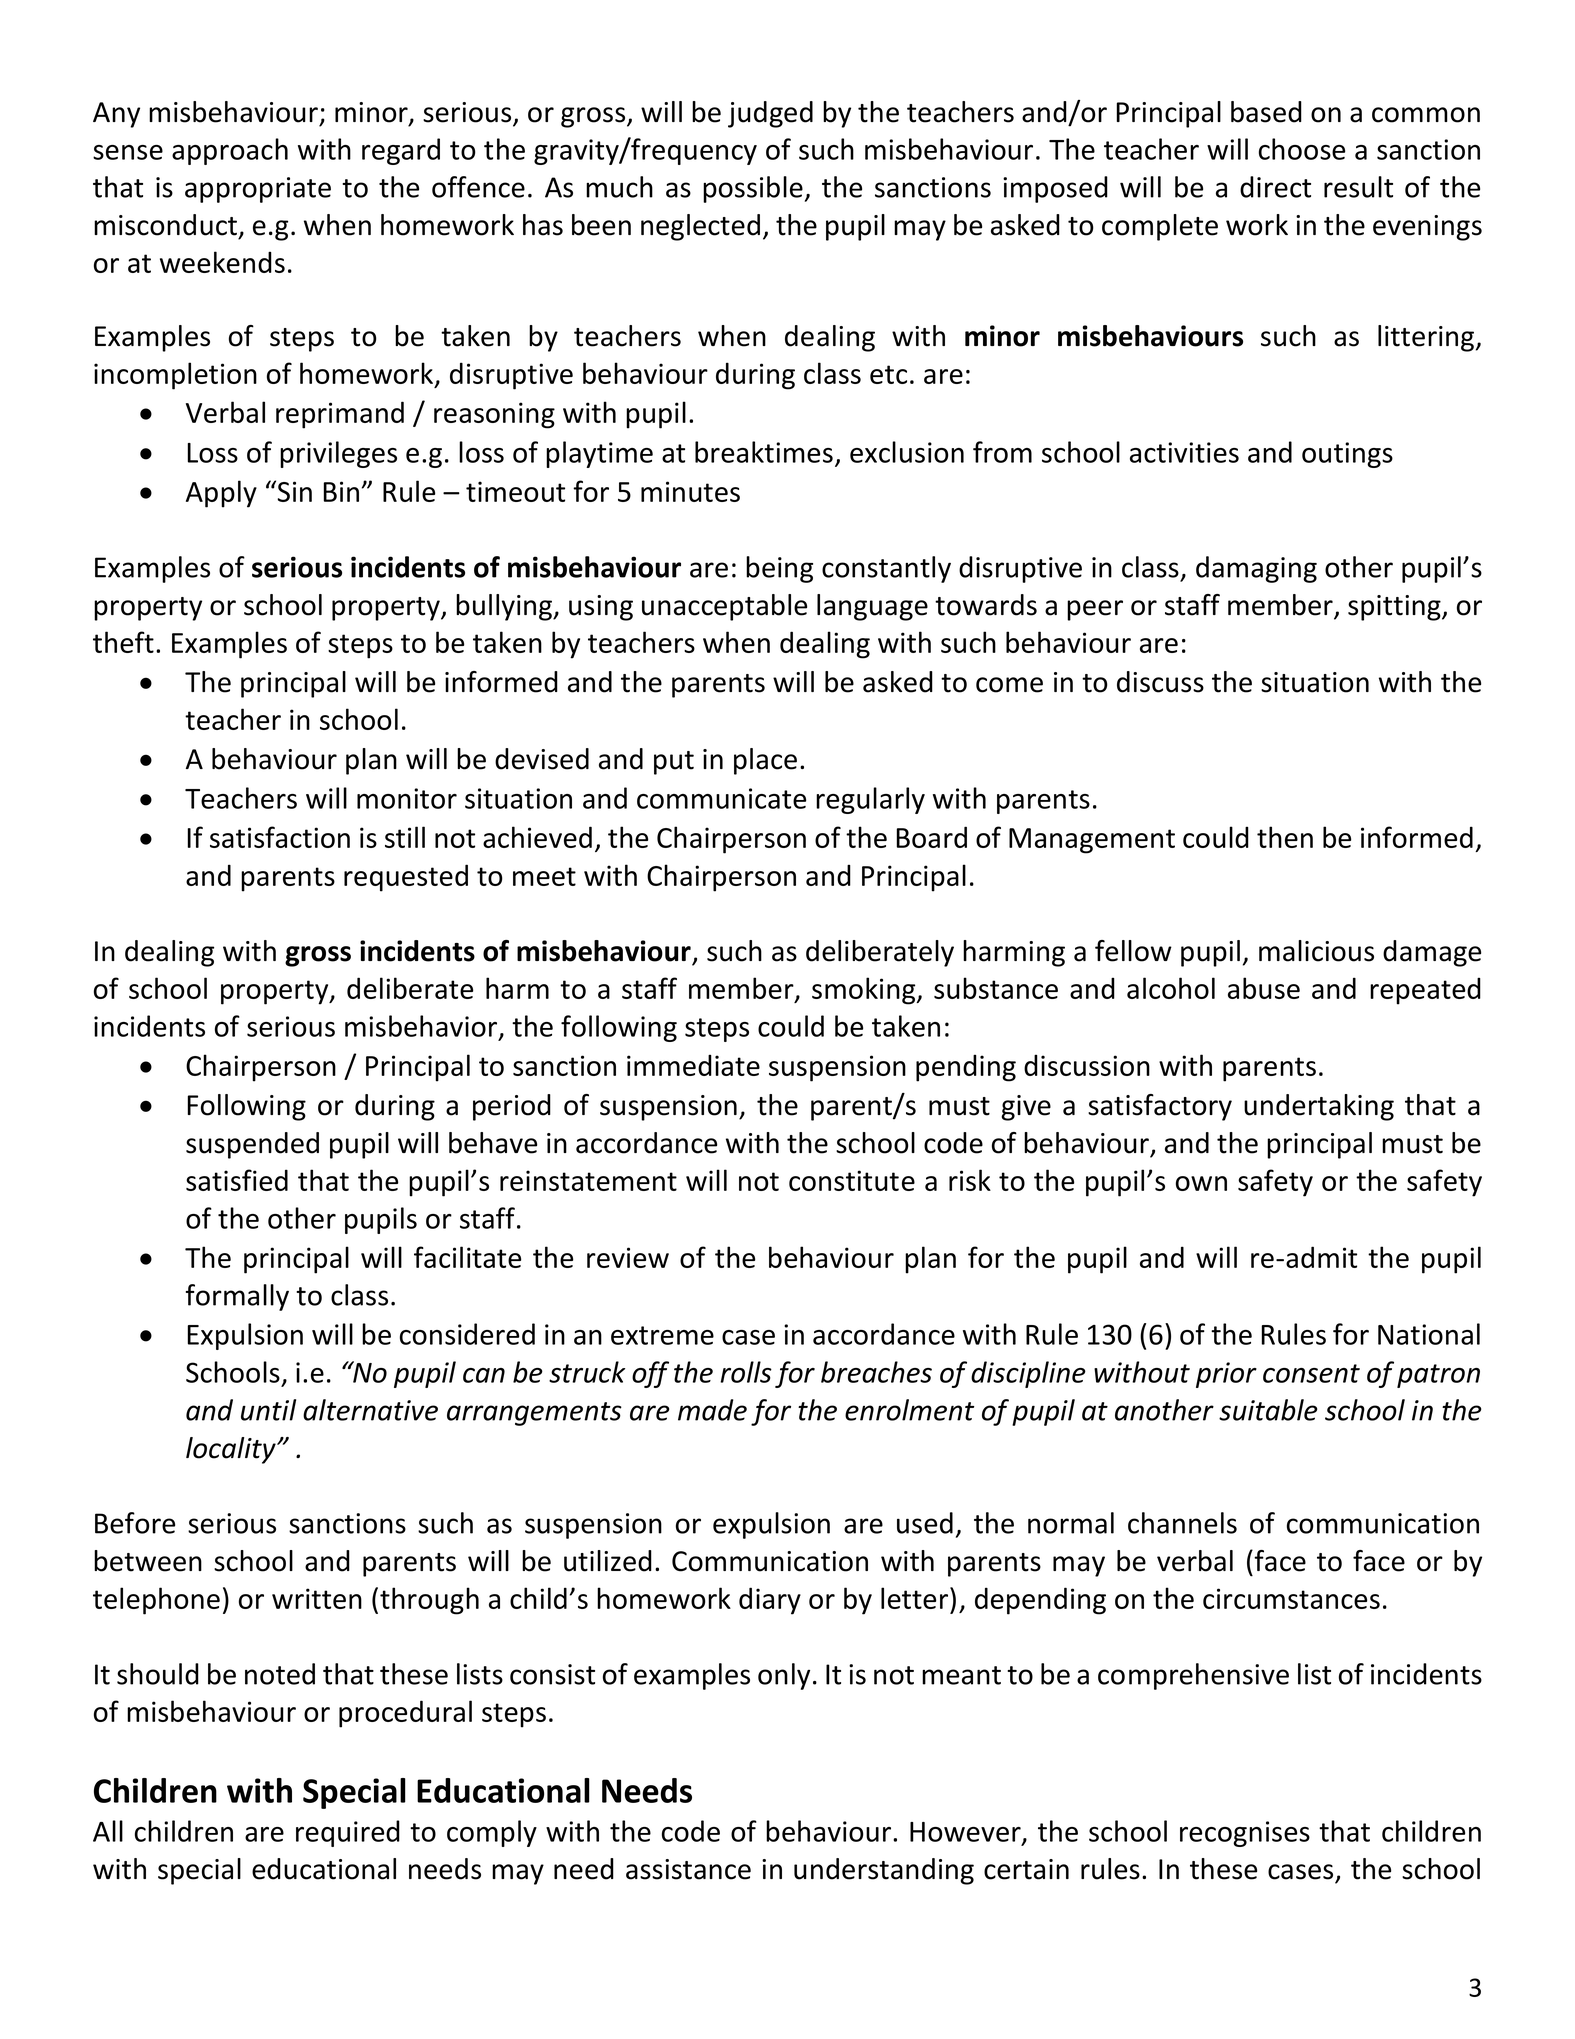  I want to click on possible, so click(753, 189).
